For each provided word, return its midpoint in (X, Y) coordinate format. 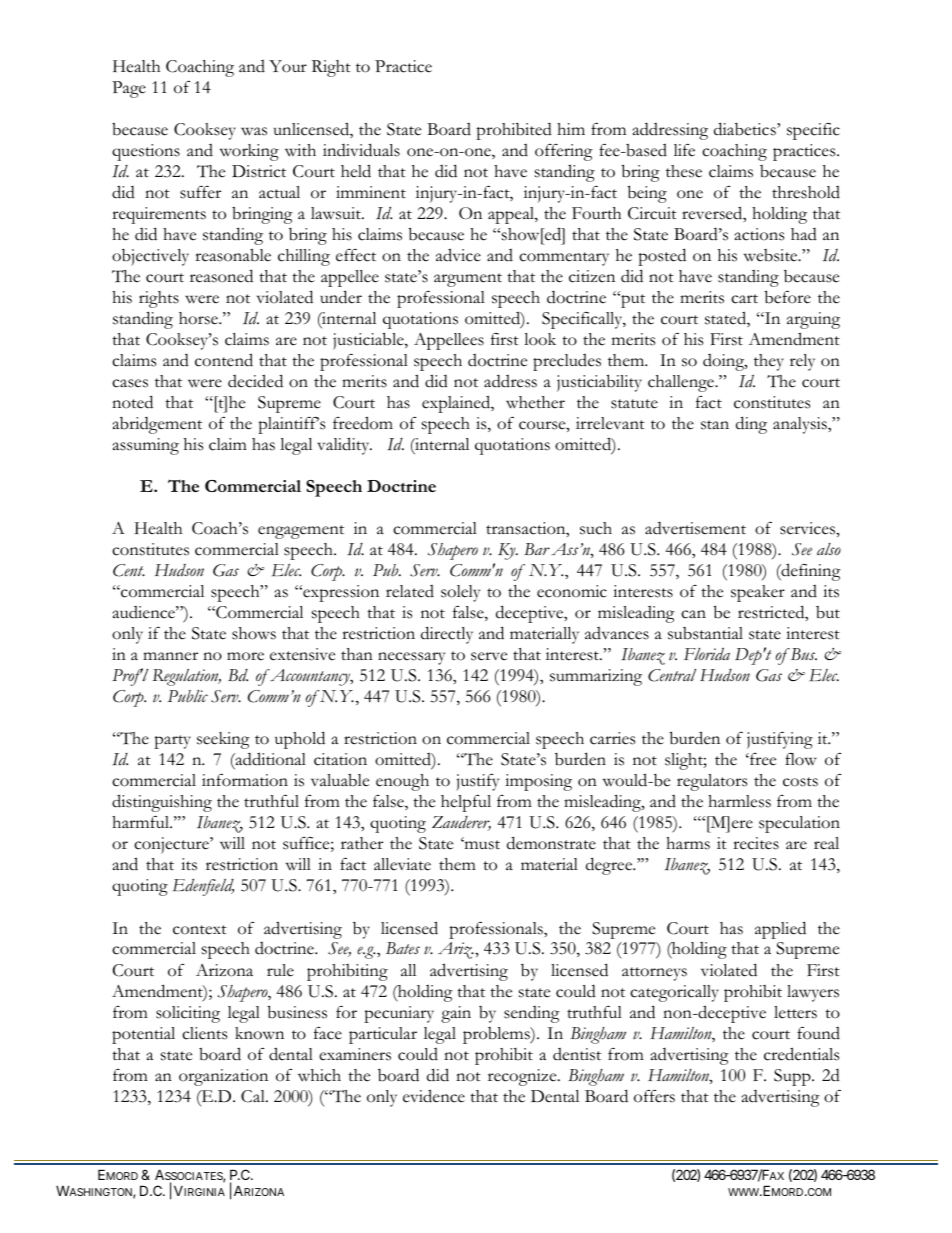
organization (223, 1077)
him (571, 129)
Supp (793, 1077)
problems (497, 1035)
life (684, 150)
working (249, 152)
